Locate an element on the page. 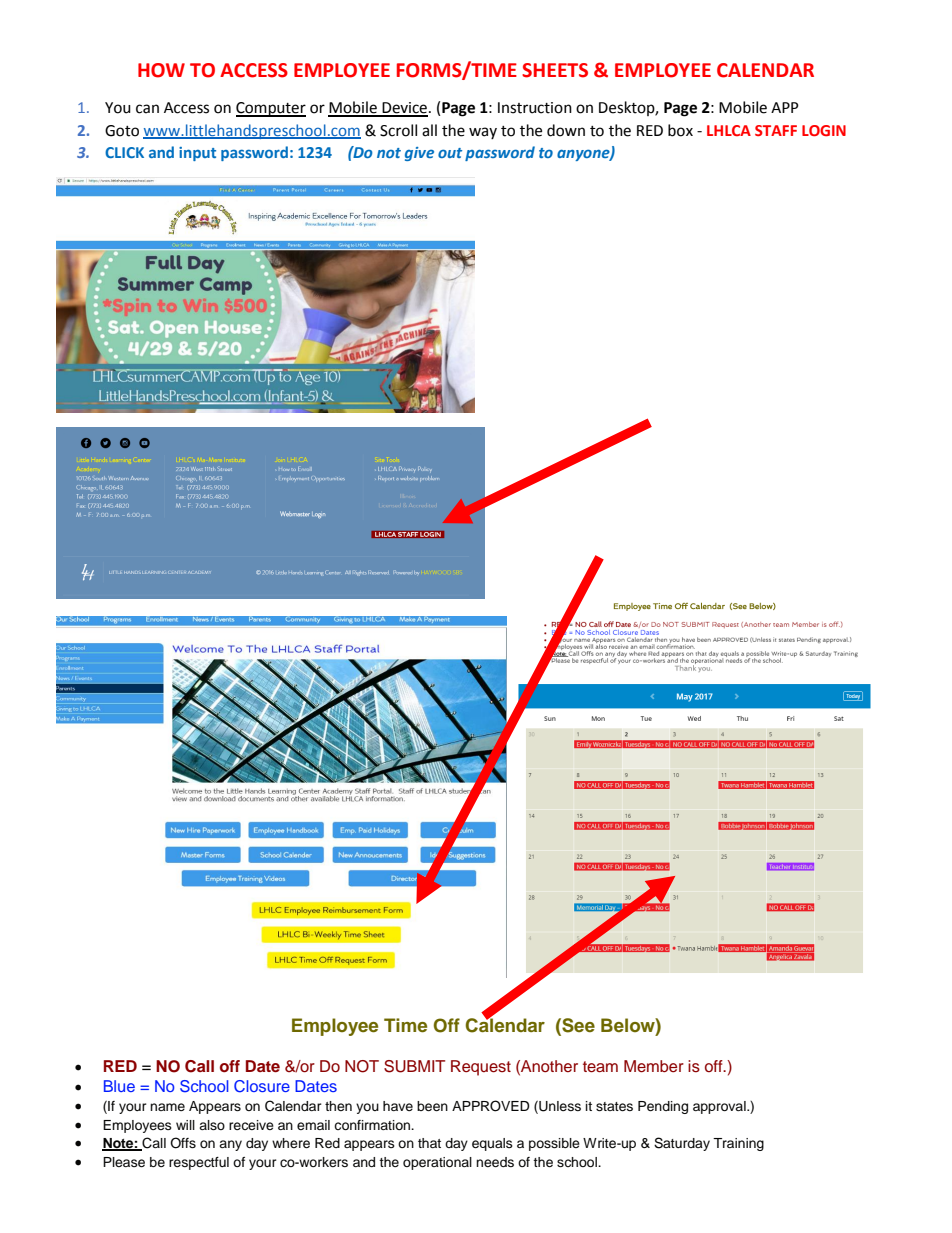 This page has height=1233, width=952. Closure is located at coordinates (262, 1086).
